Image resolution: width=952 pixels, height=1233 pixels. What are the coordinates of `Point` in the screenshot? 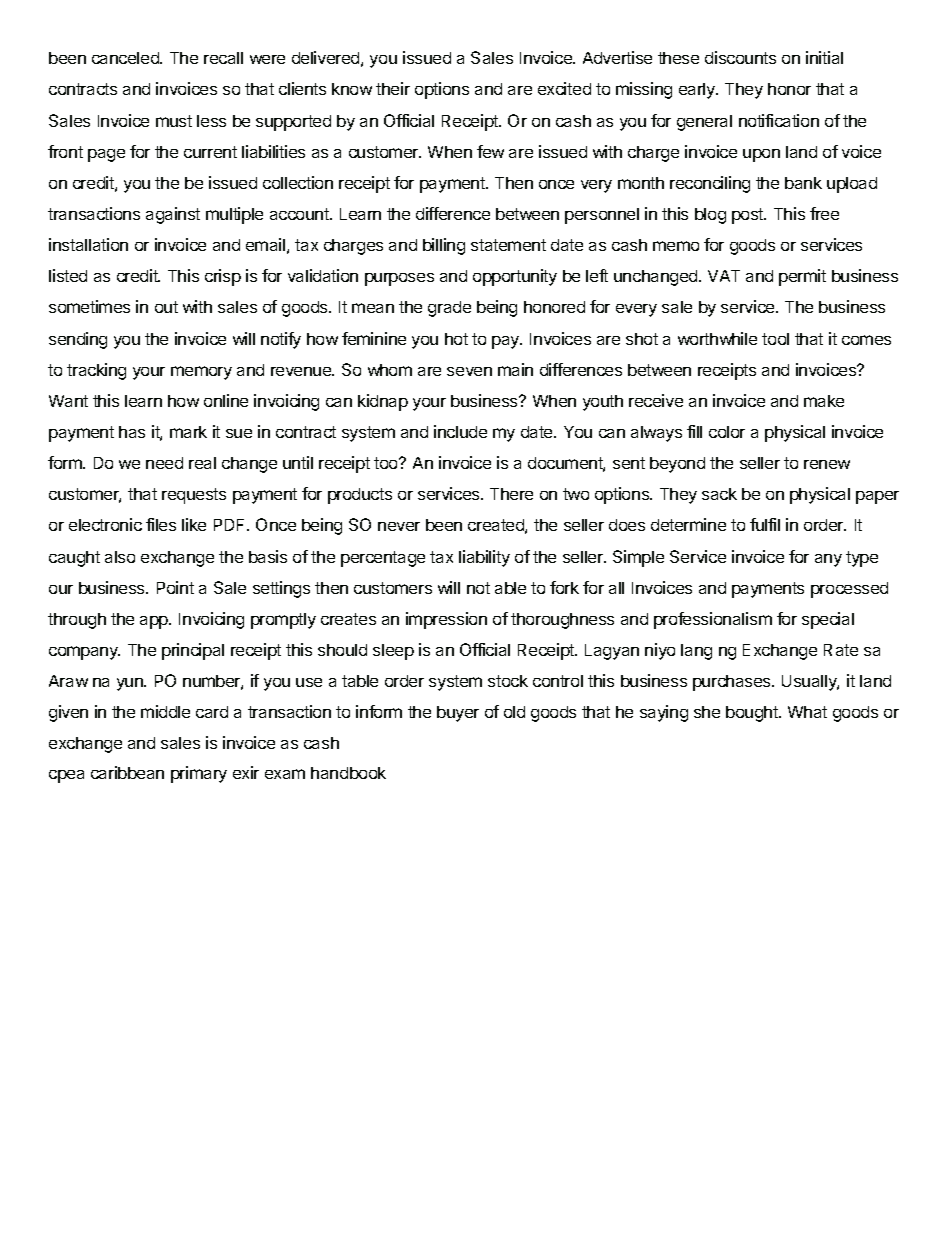 It's located at (175, 587).
